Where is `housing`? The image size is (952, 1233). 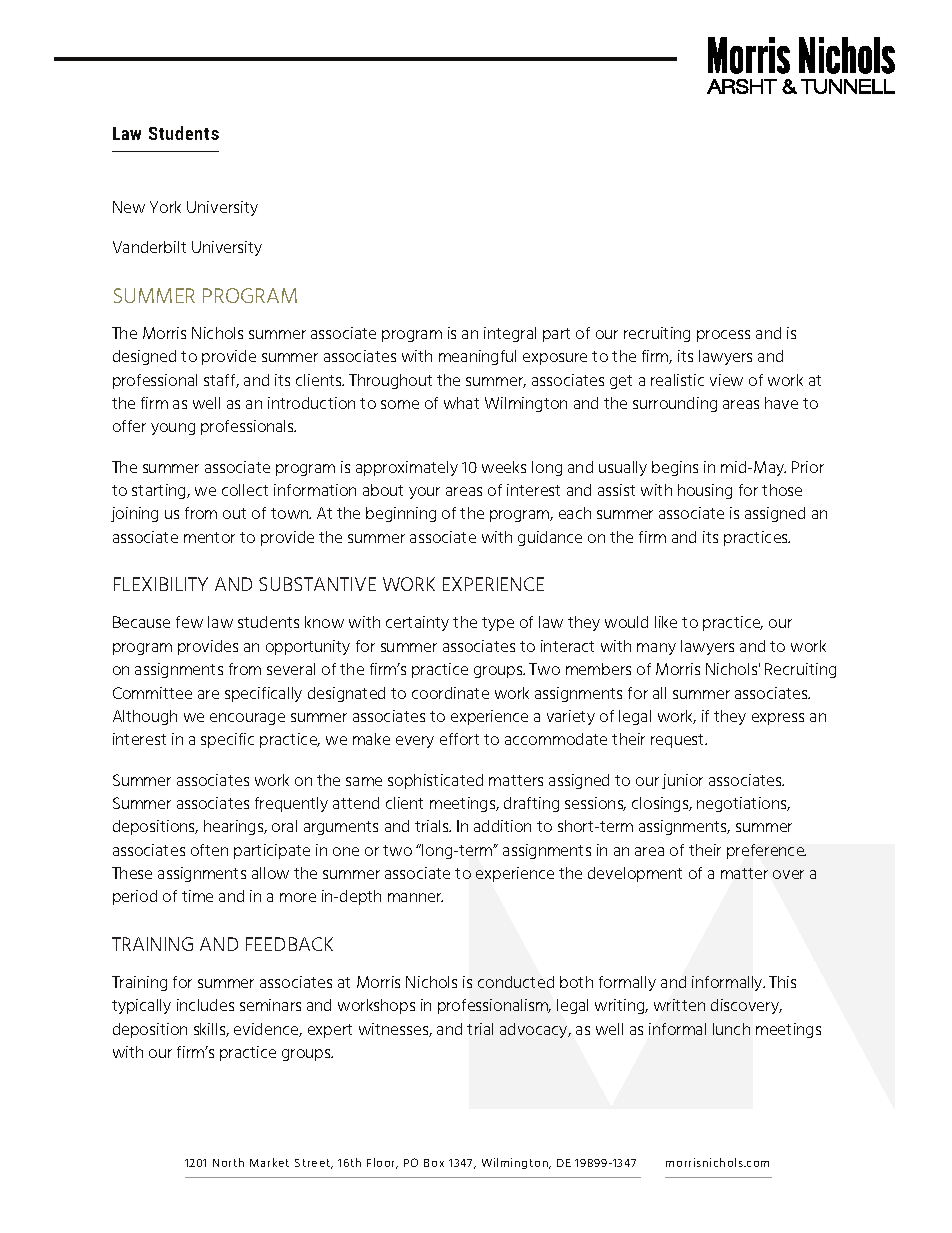 housing is located at coordinates (705, 491).
